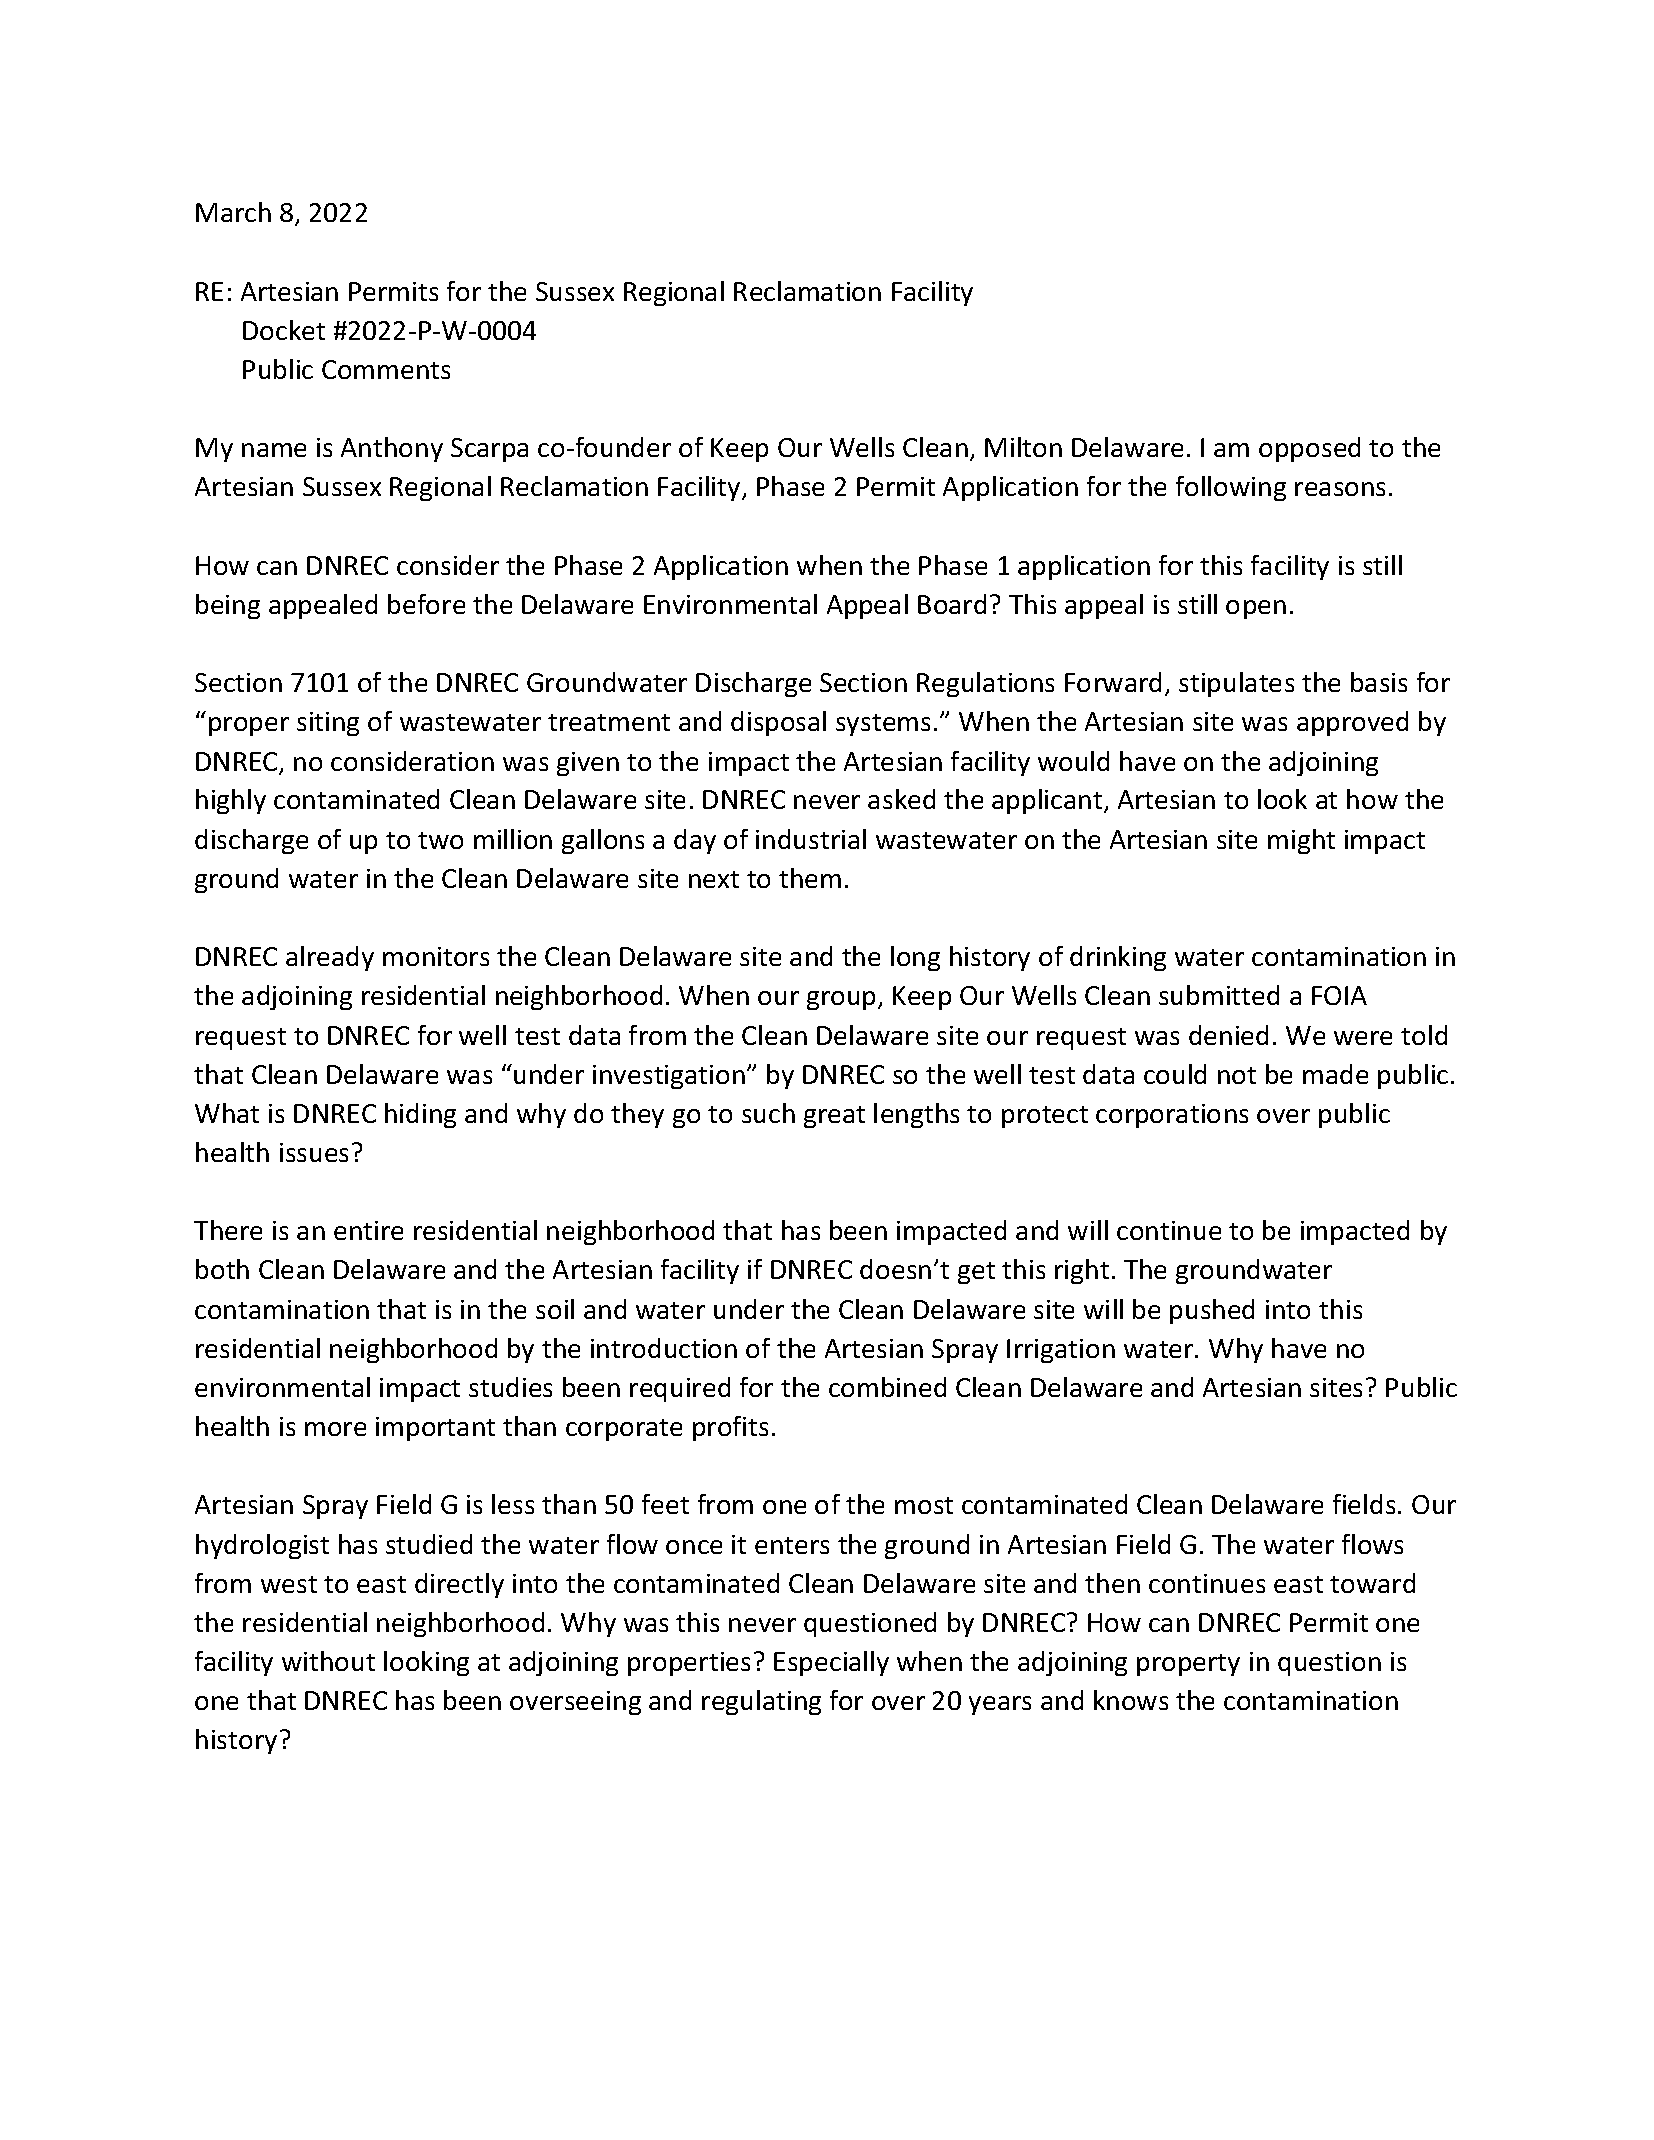 Image resolution: width=1654 pixels, height=2140 pixels. What do you see at coordinates (1339, 995) in the screenshot?
I see `FOIA` at bounding box center [1339, 995].
